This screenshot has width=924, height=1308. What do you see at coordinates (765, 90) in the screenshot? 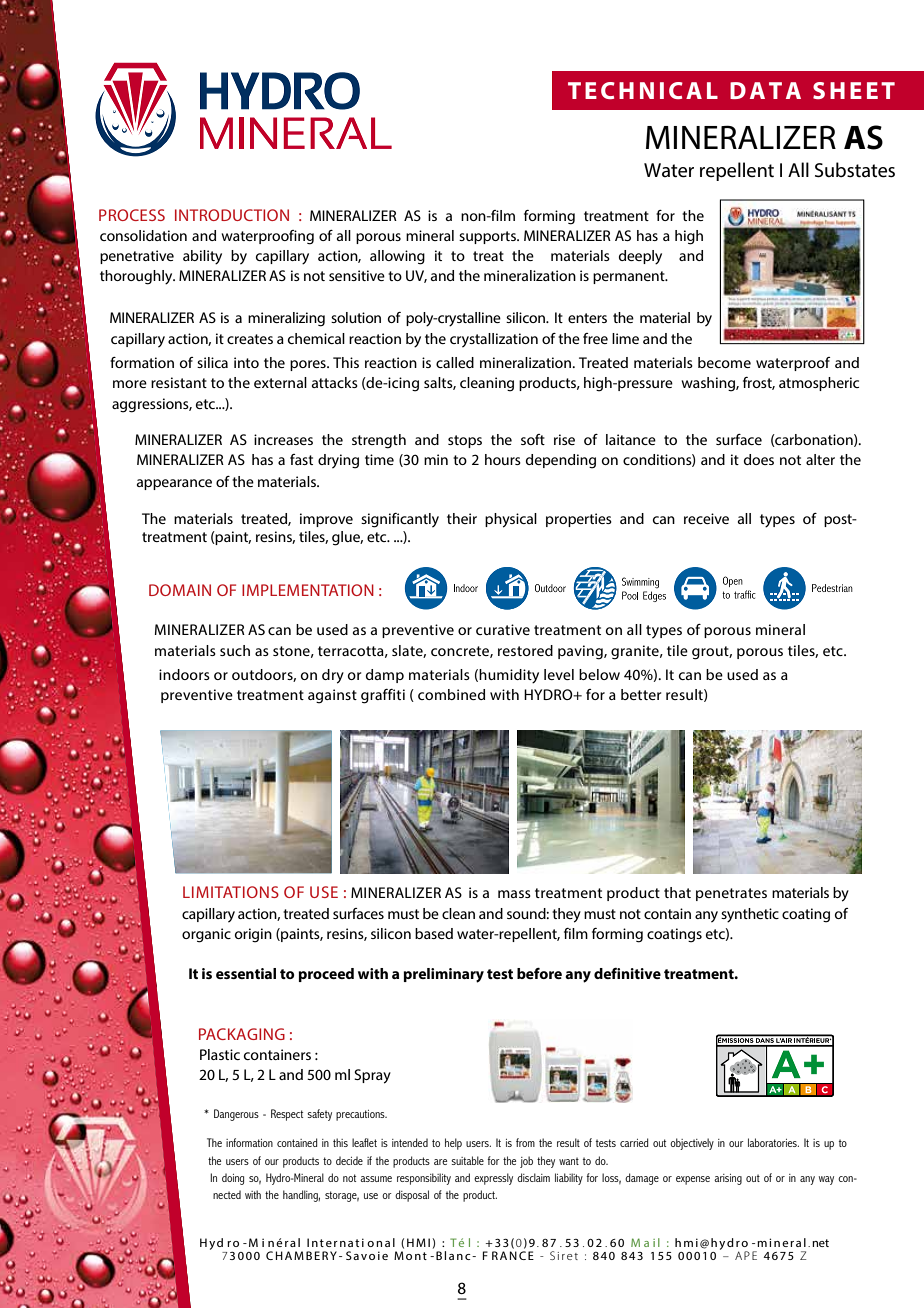
I see `DATA` at bounding box center [765, 90].
